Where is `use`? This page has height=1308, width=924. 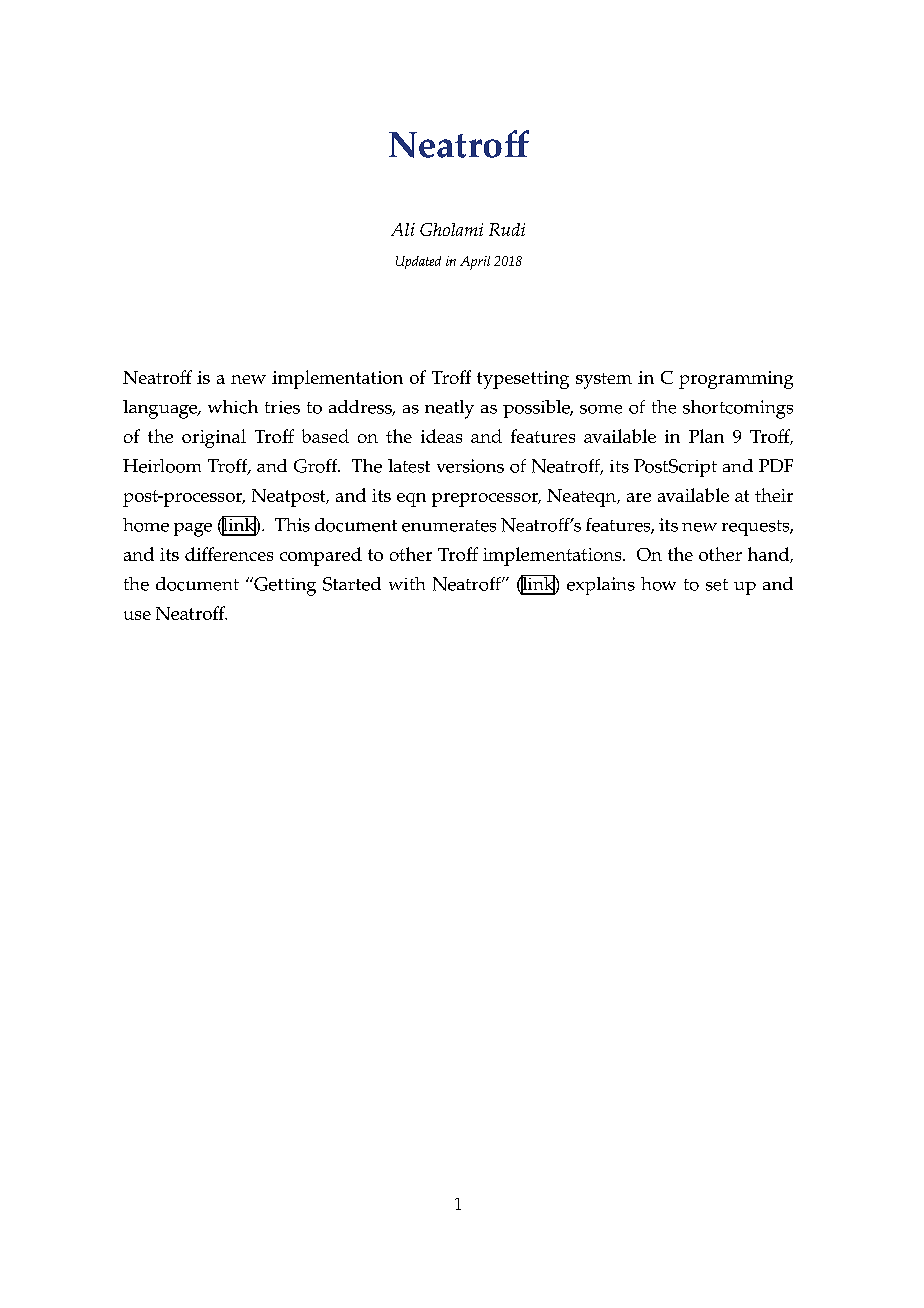 use is located at coordinates (137, 615).
